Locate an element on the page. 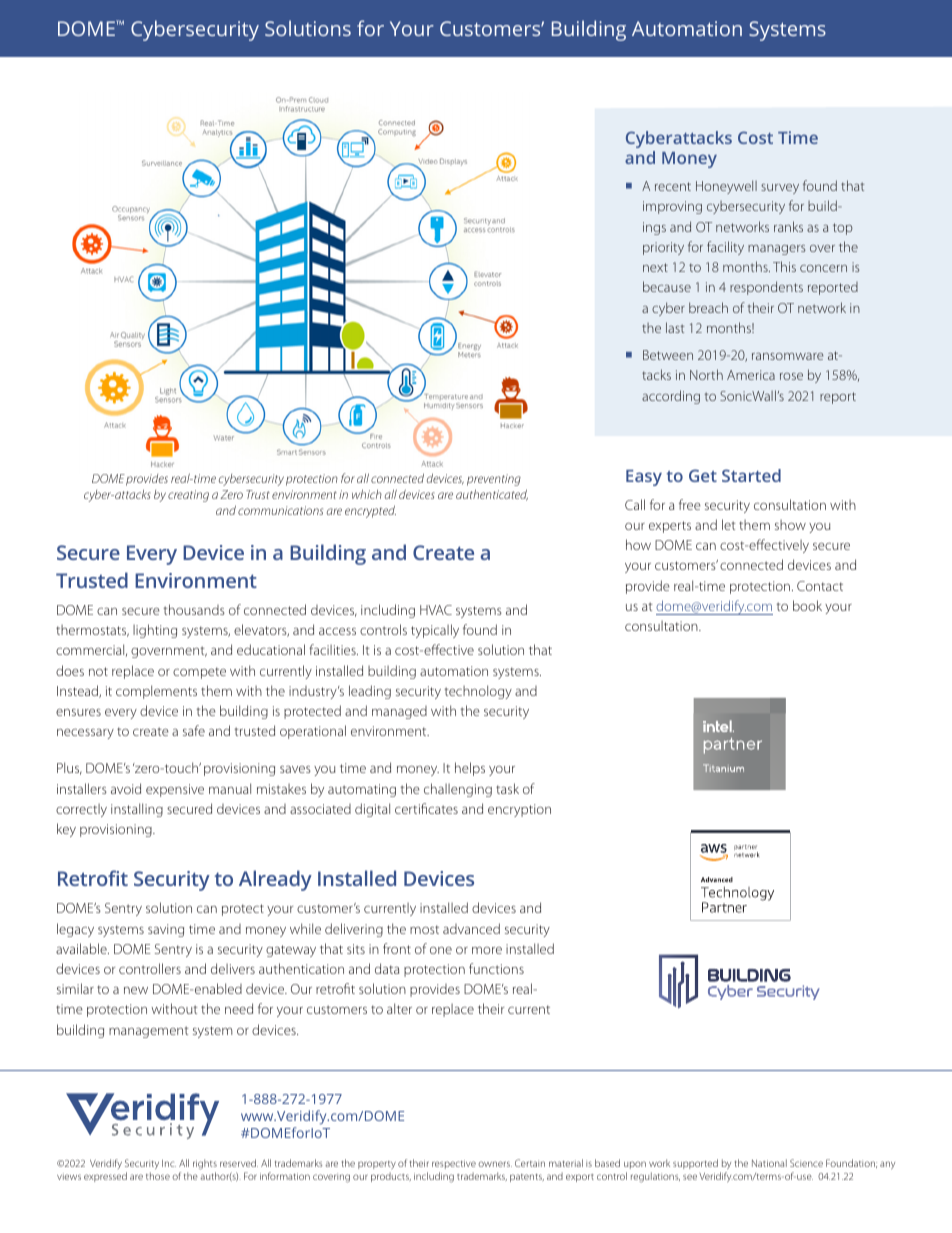  book is located at coordinates (807, 605).
